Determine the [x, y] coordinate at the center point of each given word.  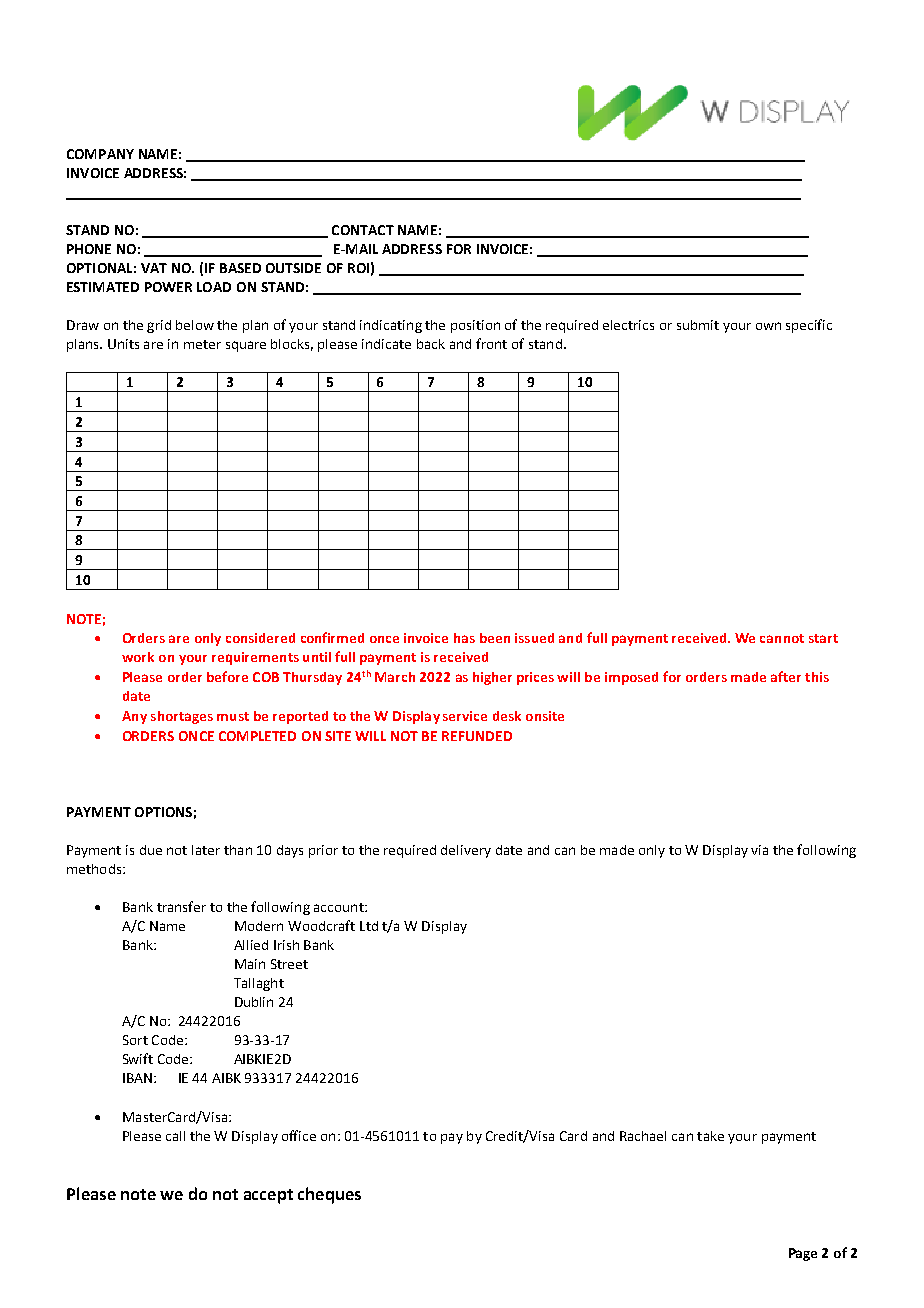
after [786, 676]
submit [698, 325]
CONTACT [363, 230]
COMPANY [100, 154]
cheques [329, 1195]
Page [803, 1254]
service [465, 716]
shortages [182, 717]
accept [268, 1196]
